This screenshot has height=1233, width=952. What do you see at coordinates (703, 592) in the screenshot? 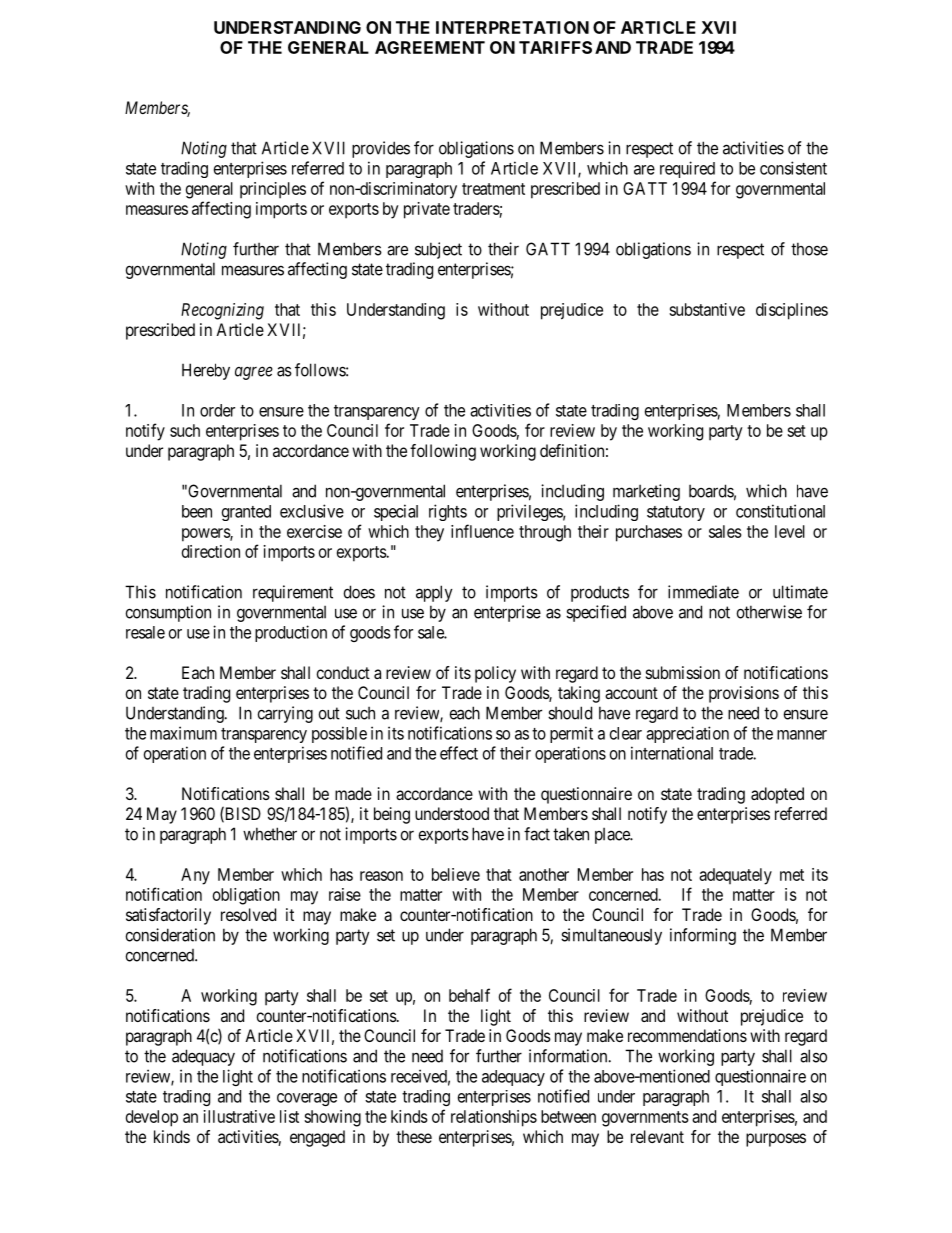
I see `immediate` at bounding box center [703, 592].
